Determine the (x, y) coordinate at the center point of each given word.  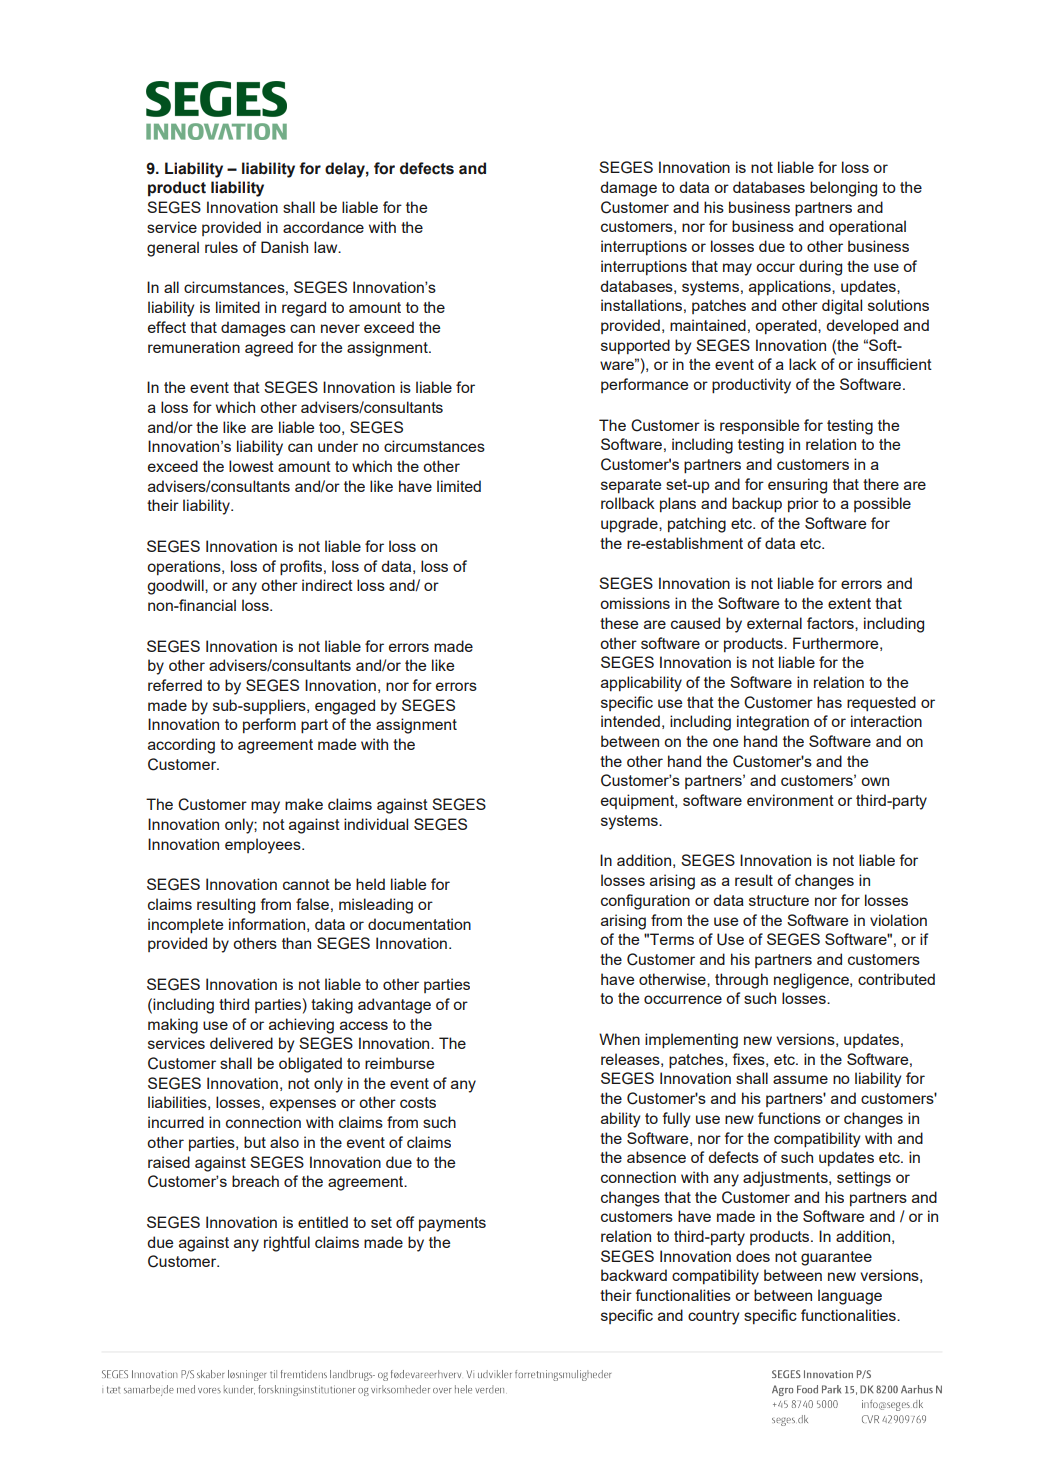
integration (773, 723)
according (181, 746)
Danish (284, 247)
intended (630, 721)
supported (635, 346)
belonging (843, 189)
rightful (287, 1244)
